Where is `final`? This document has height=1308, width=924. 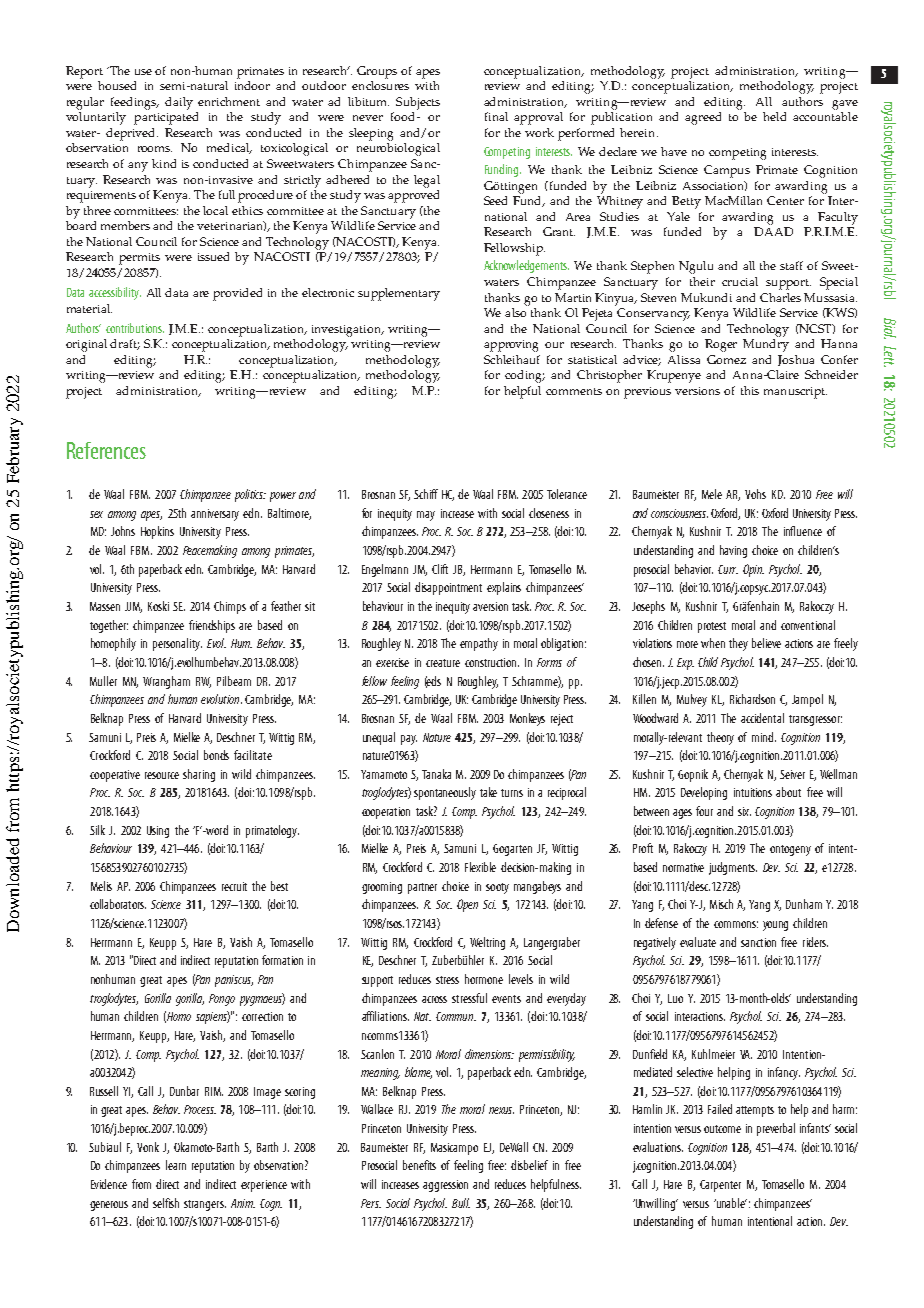 final is located at coordinates (496, 116).
